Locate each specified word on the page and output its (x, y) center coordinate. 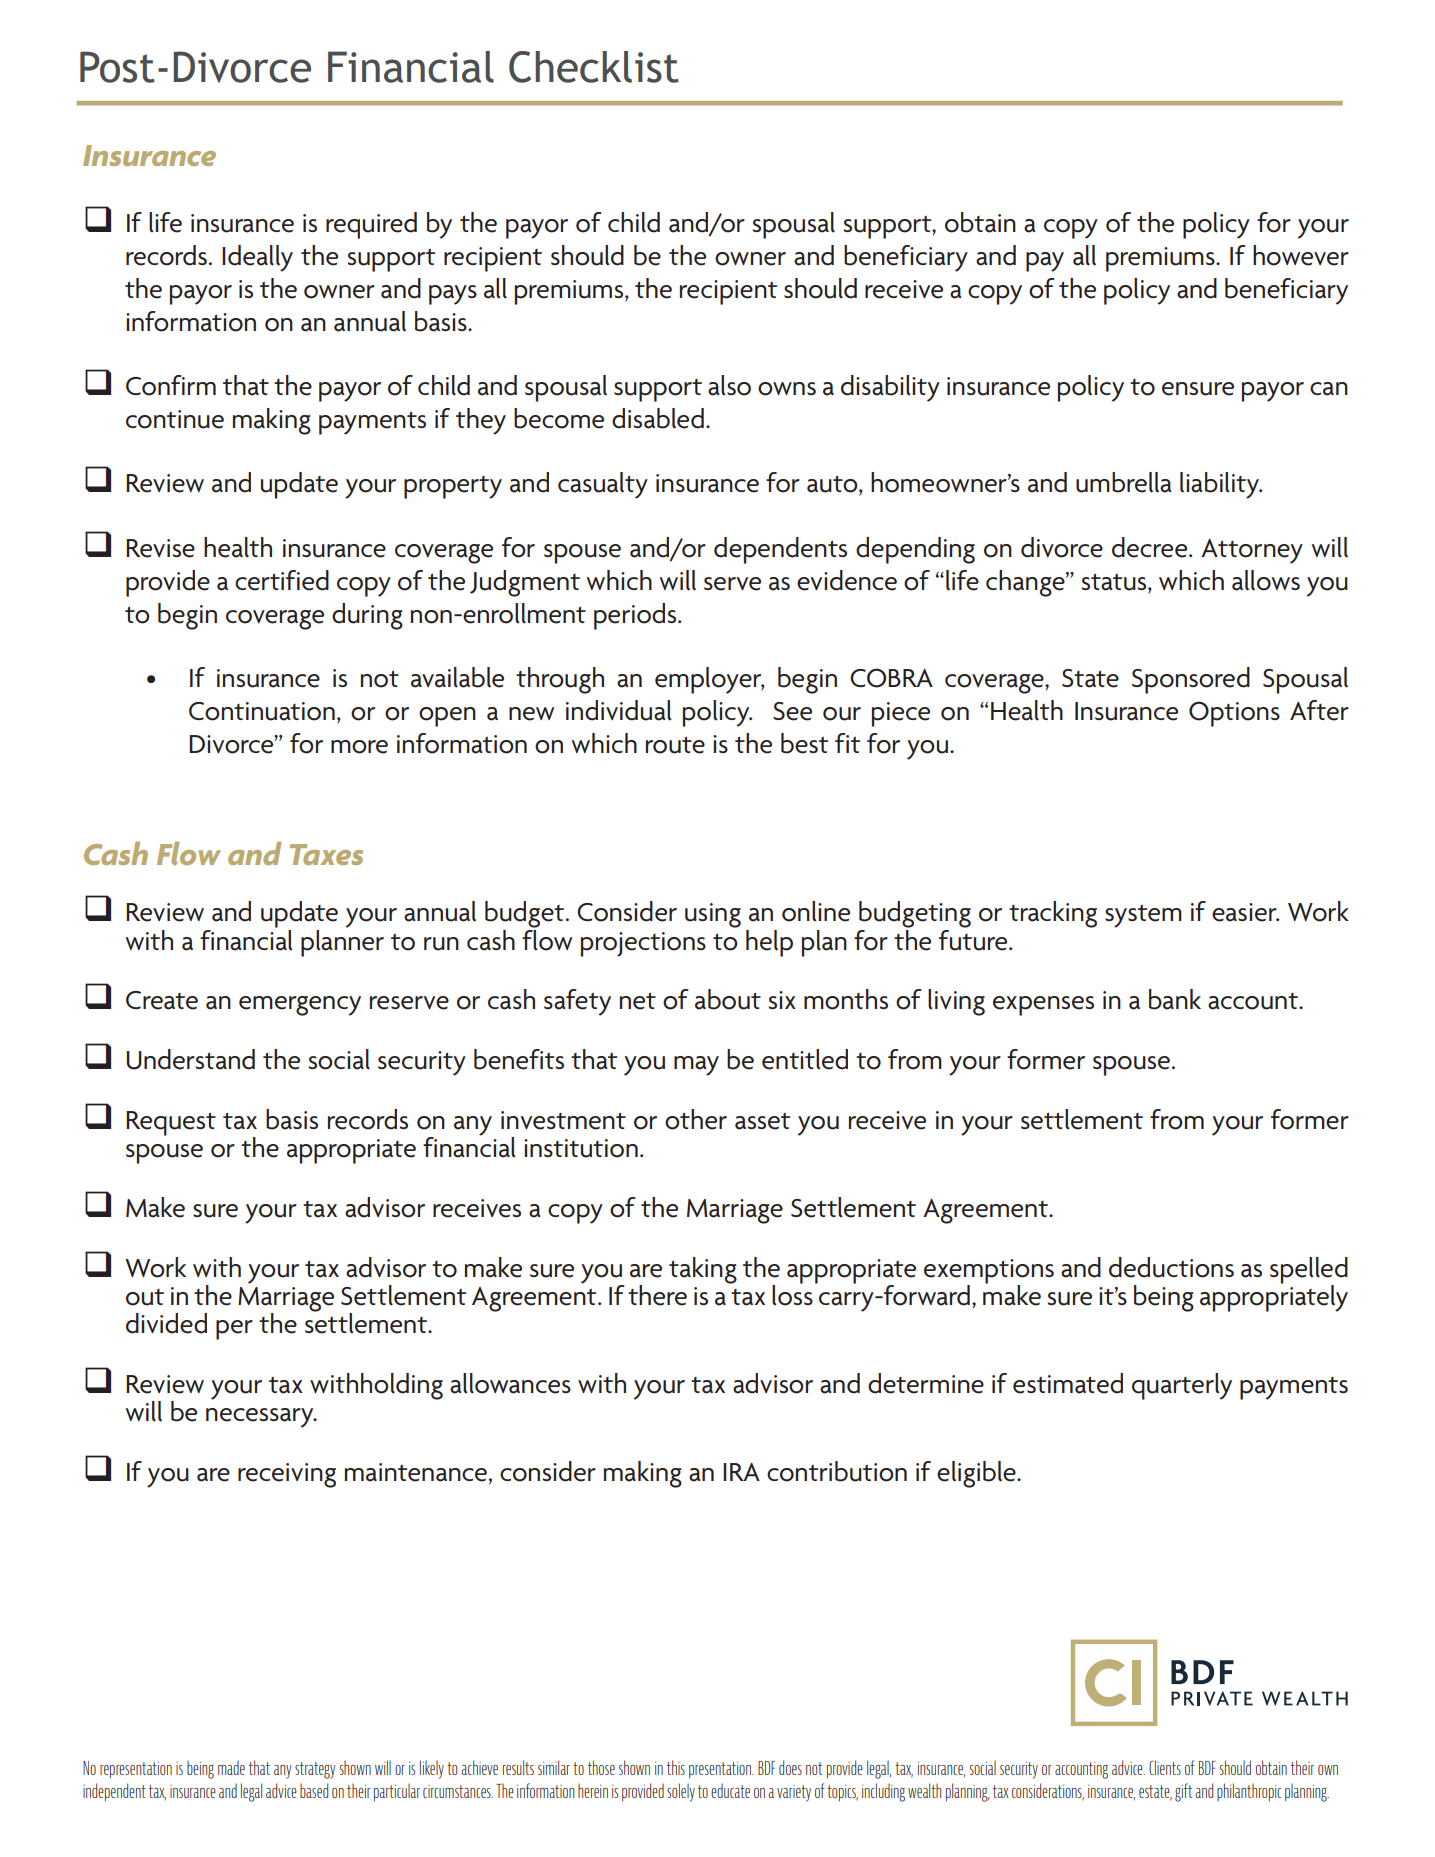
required (371, 225)
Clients (1165, 1767)
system (1143, 916)
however (1301, 255)
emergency (300, 1006)
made (231, 1767)
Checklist (594, 67)
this (676, 1767)
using (713, 915)
